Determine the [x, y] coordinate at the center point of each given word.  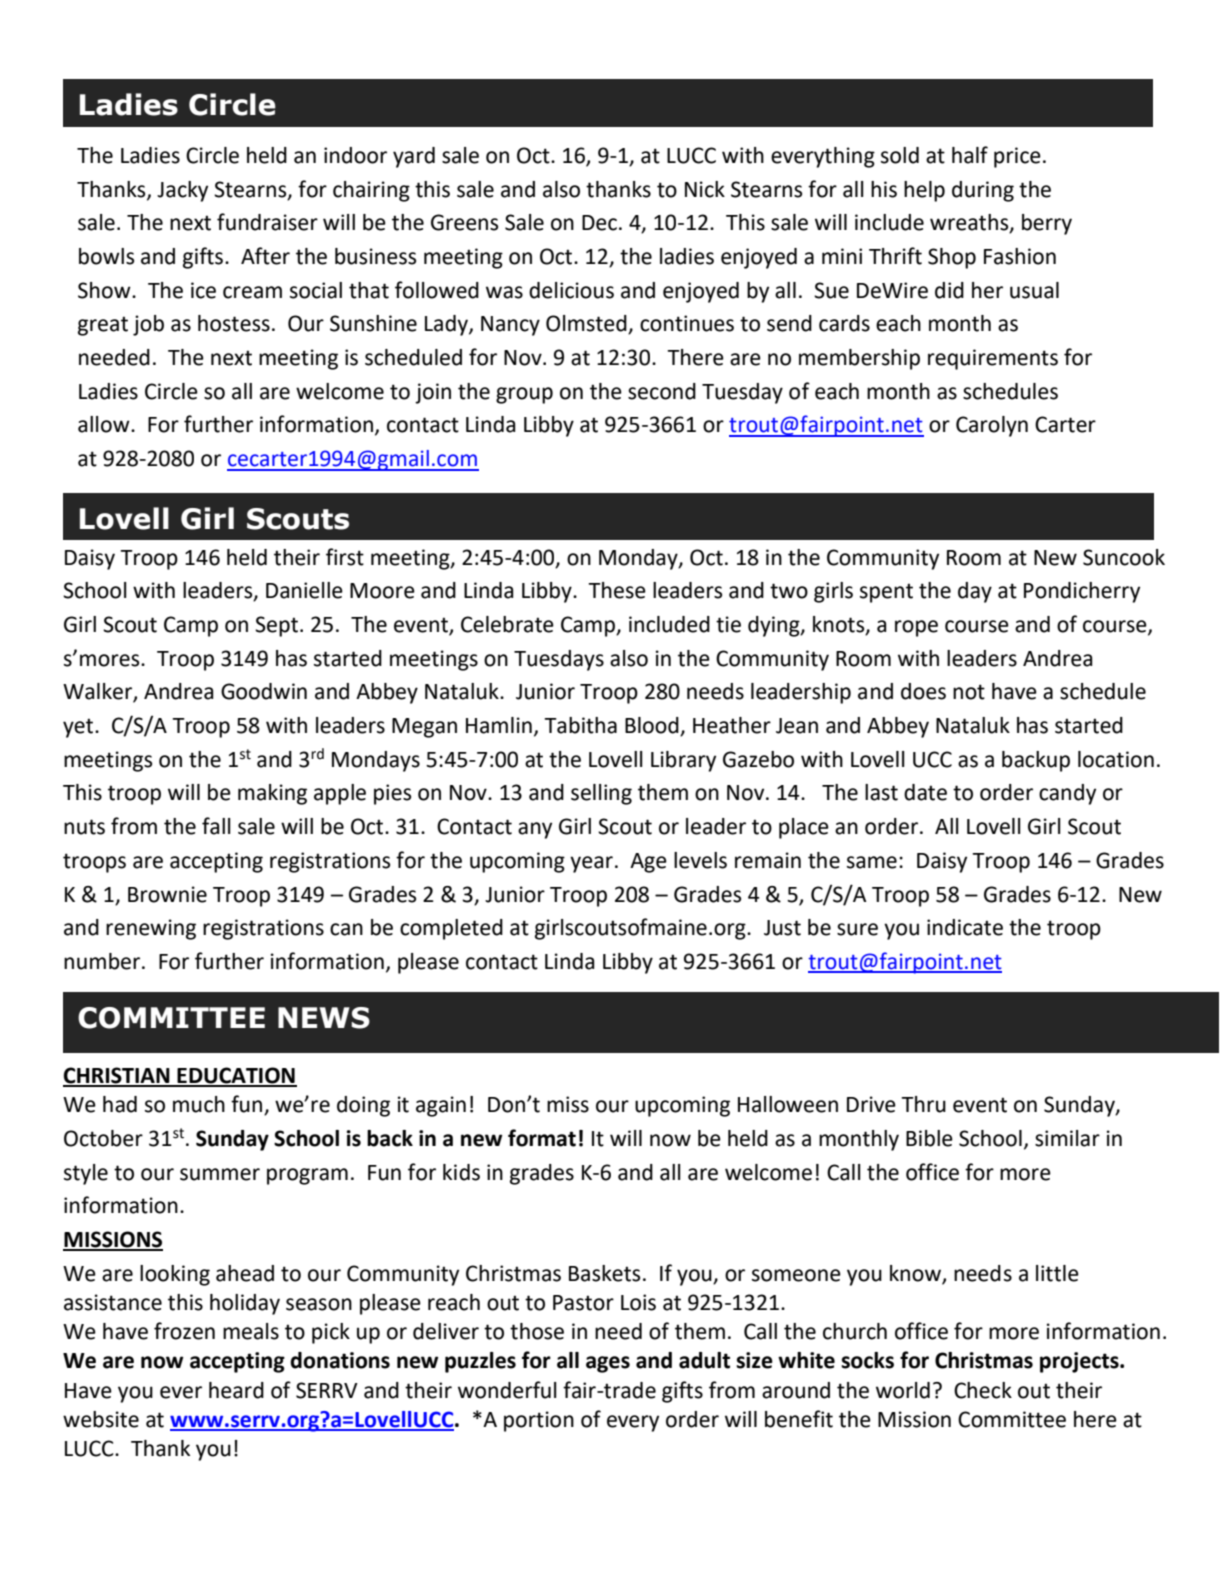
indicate [965, 927]
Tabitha [580, 725]
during [983, 191]
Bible [929, 1138]
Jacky [182, 191]
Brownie [167, 894]
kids [461, 1172]
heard [236, 1390]
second [662, 391]
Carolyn [992, 426]
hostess [234, 323]
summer [220, 1174]
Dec [599, 223]
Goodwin [264, 691]
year [591, 864]
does [923, 691]
